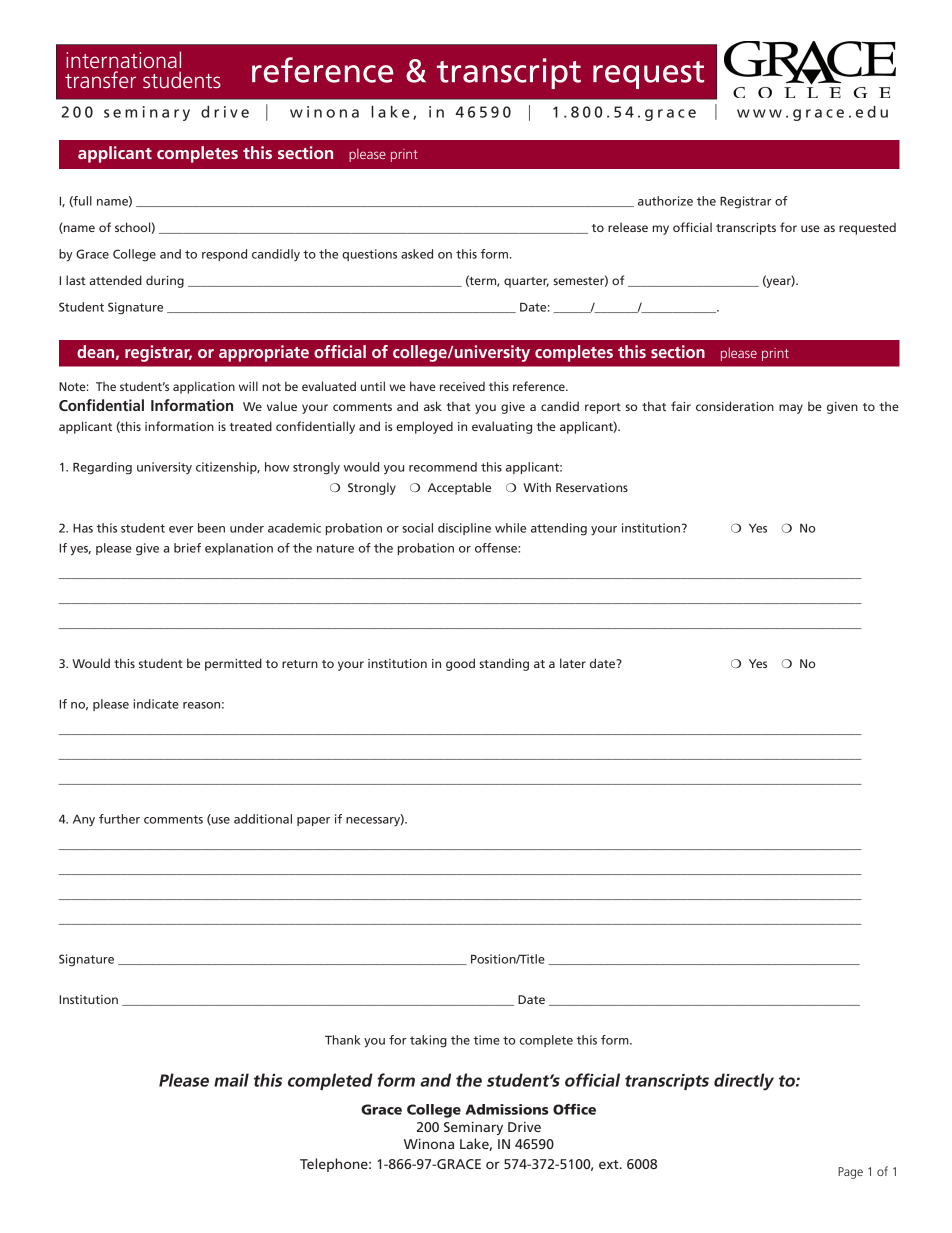 This page has height=1233, width=952. What do you see at coordinates (343, 1040) in the page?
I see `Thank` at bounding box center [343, 1040].
